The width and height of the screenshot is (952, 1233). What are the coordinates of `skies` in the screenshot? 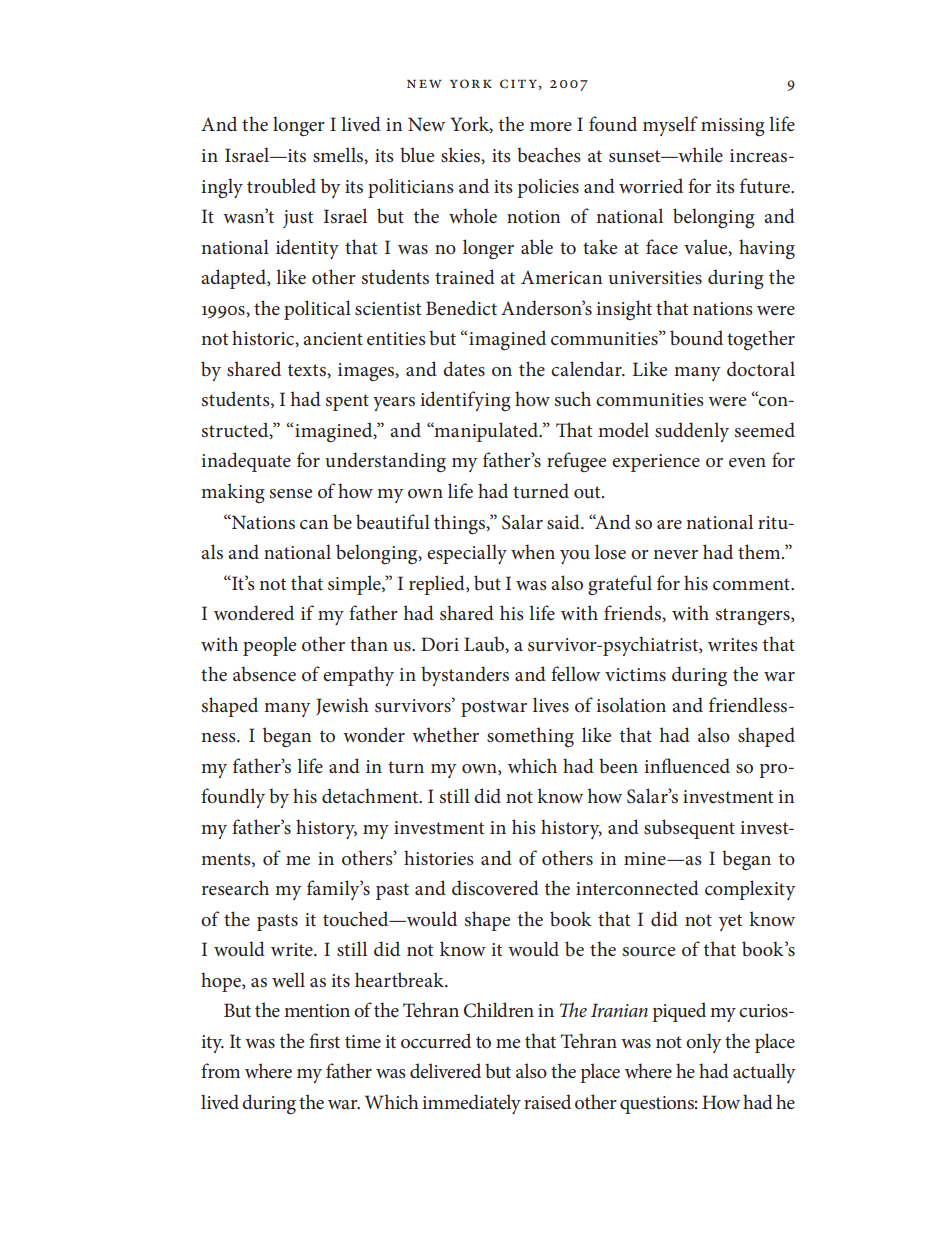 It's located at (462, 155).
